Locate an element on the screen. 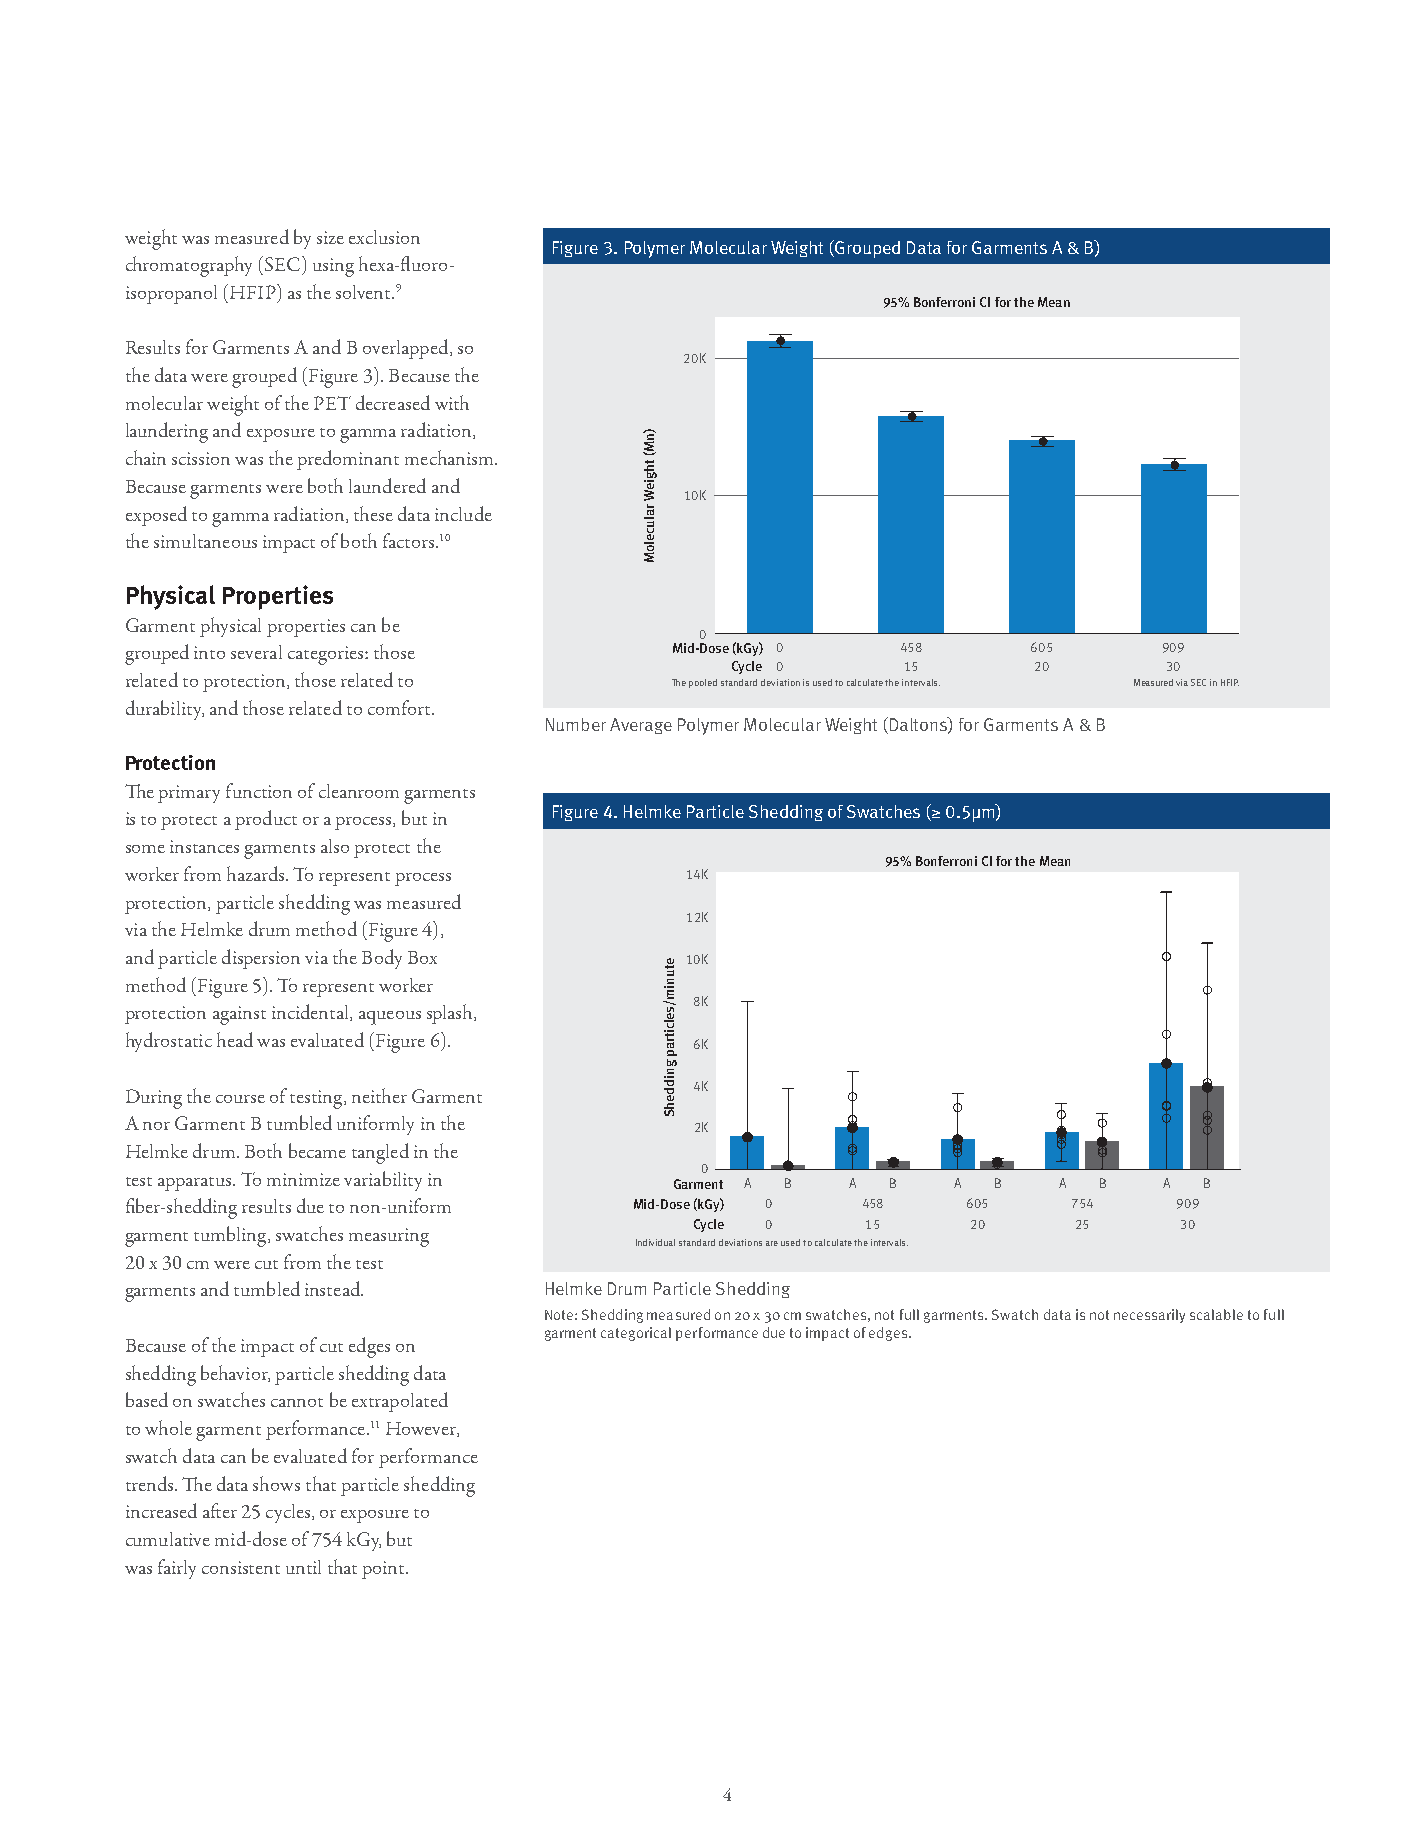 Image resolution: width=1413 pixels, height=1829 pixels. function is located at coordinates (259, 790).
